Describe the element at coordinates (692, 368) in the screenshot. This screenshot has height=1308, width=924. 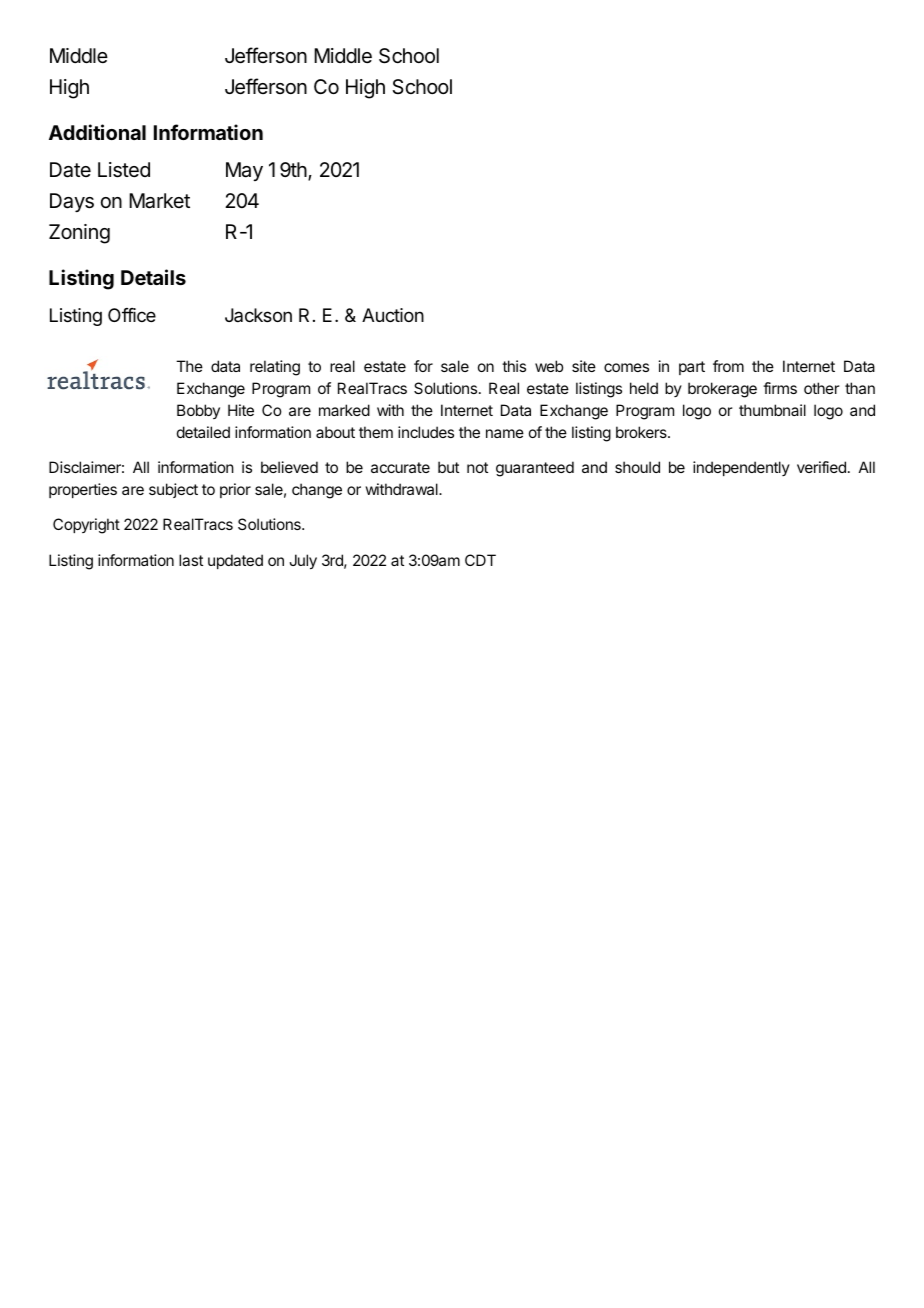
I see `part` at that location.
